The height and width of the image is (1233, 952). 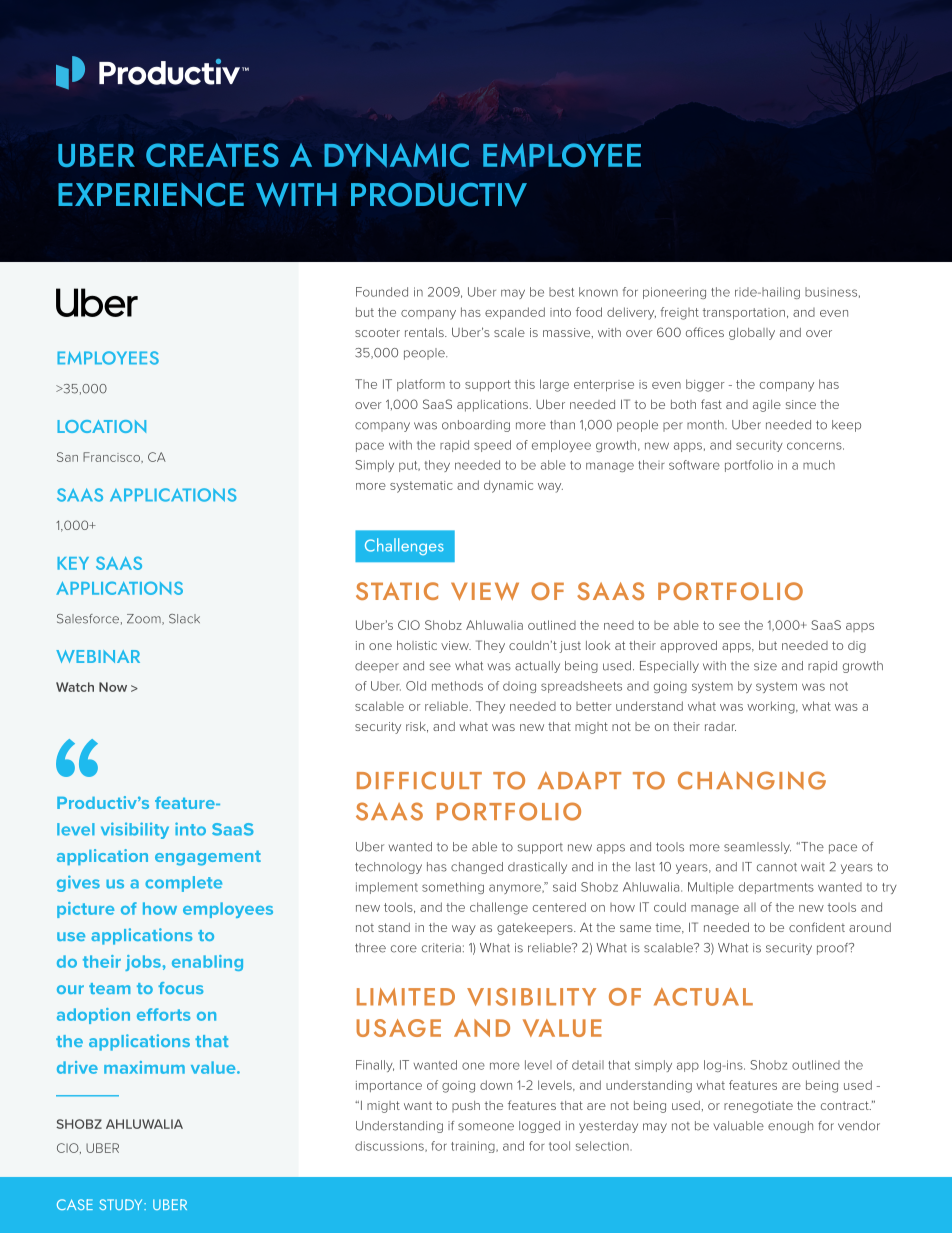 I want to click on STUDY, so click(x=122, y=1204).
